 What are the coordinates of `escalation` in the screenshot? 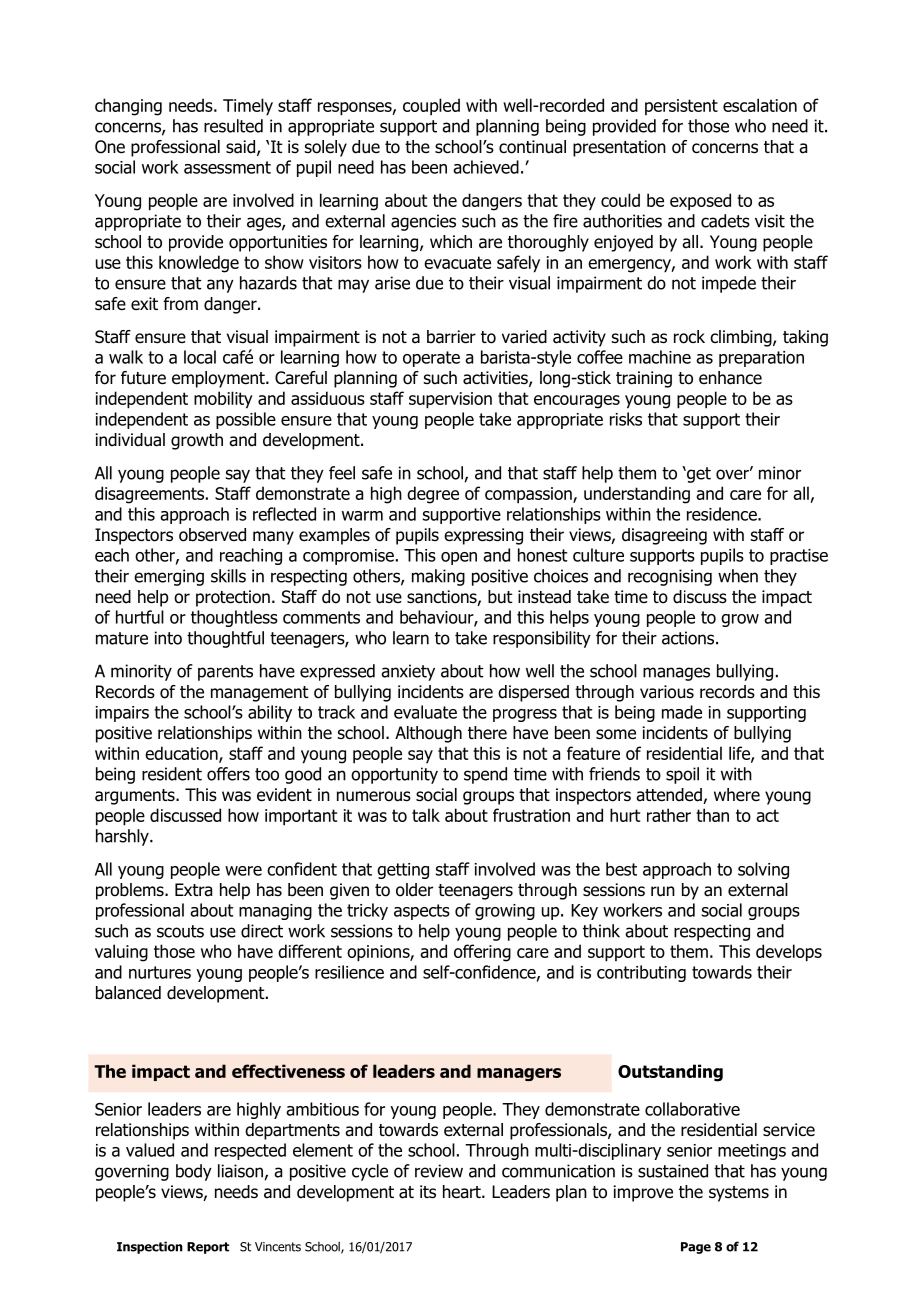 It's located at (760, 105).
